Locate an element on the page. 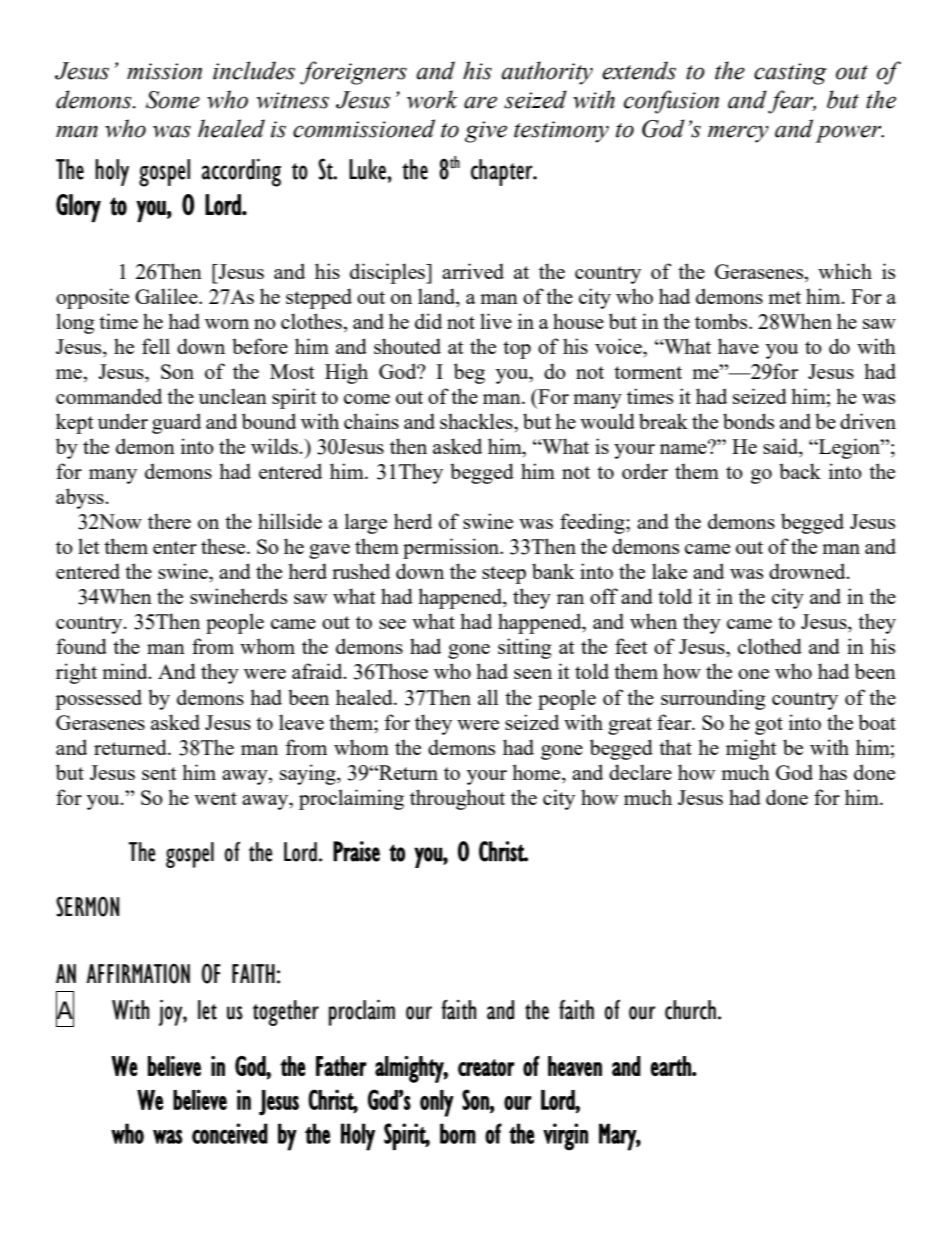  conceived is located at coordinates (230, 1133).
